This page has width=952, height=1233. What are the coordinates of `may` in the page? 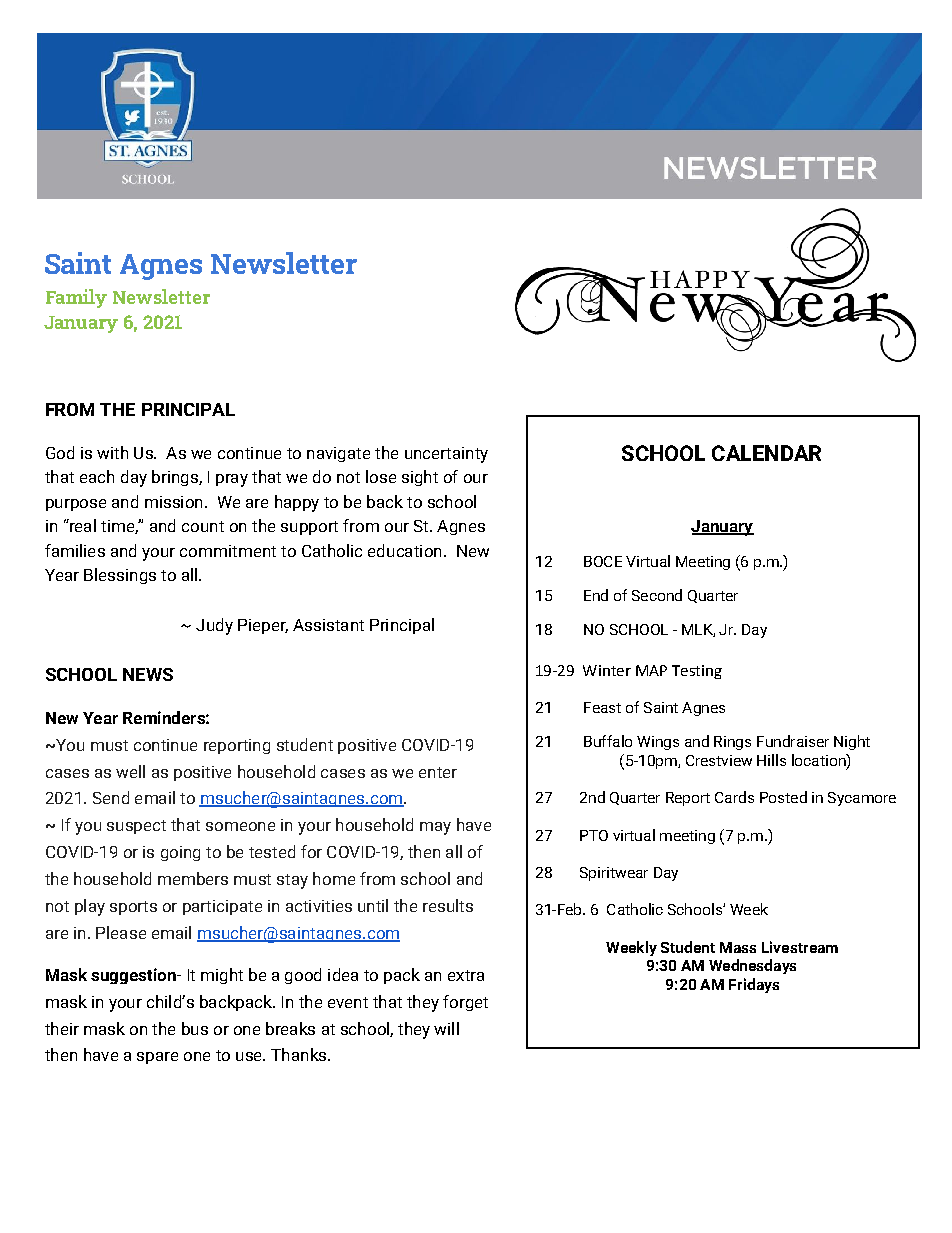 It's located at (435, 828).
